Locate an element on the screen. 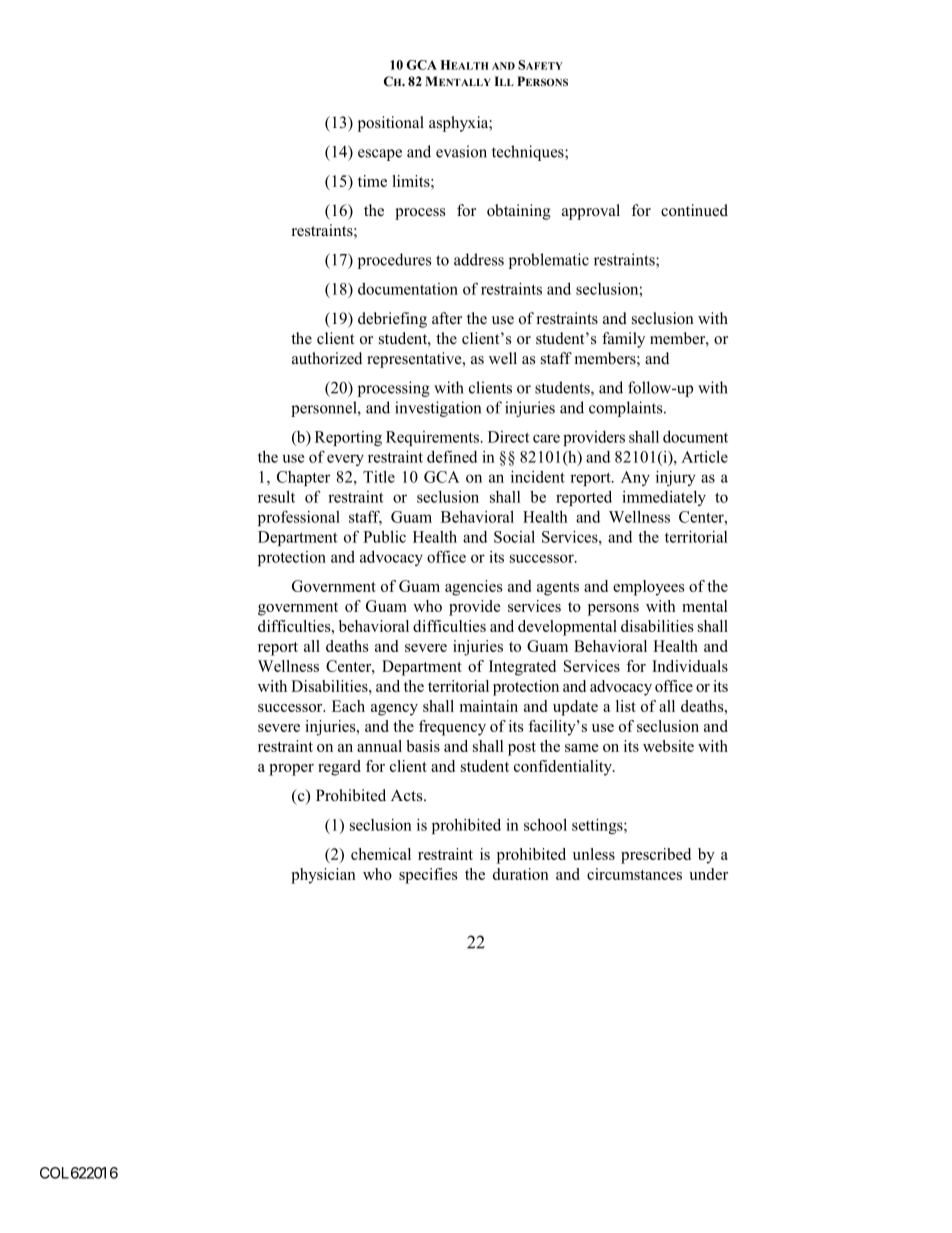 Image resolution: width=952 pixels, height=1233 pixels. authorized is located at coordinates (327, 358).
